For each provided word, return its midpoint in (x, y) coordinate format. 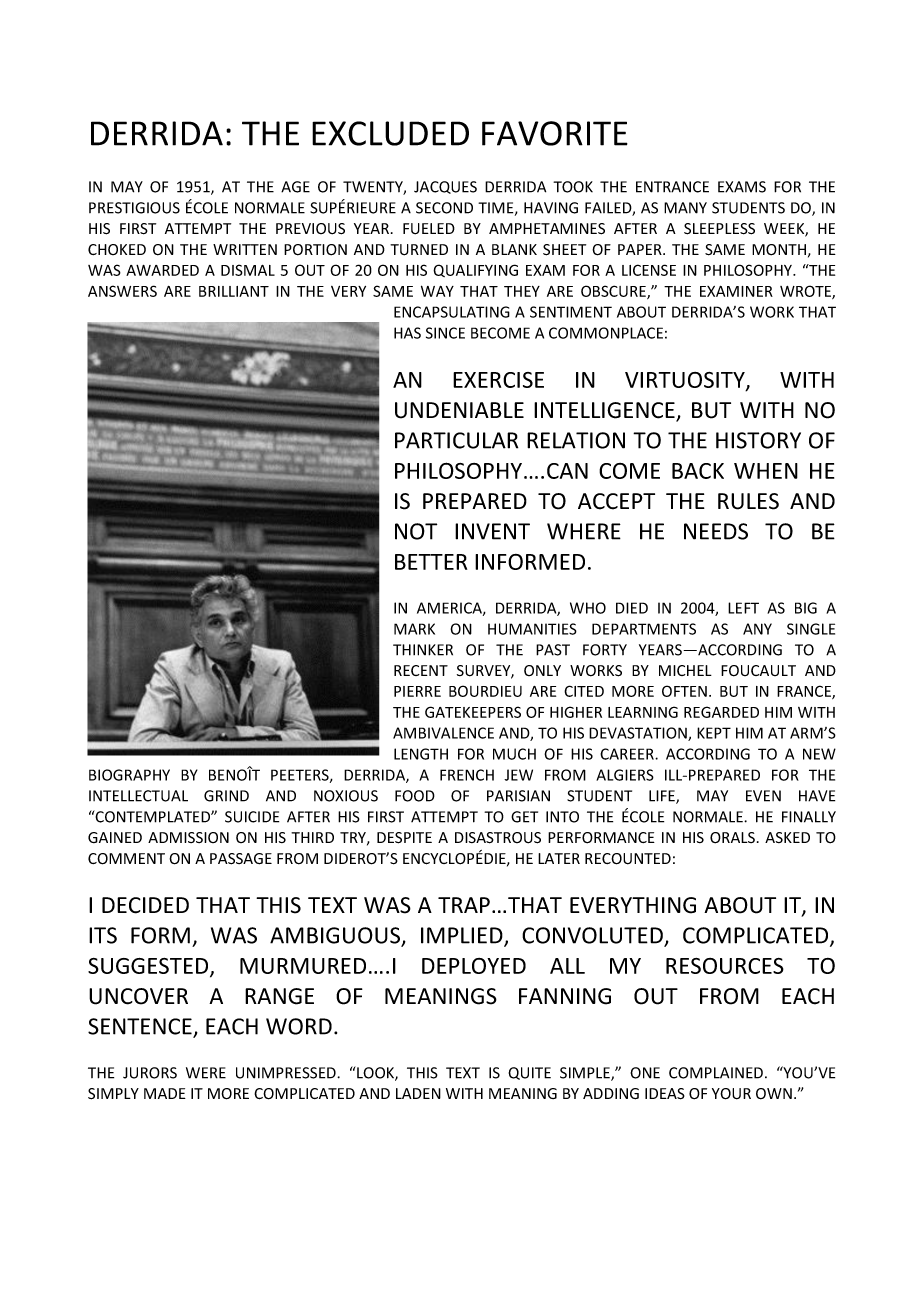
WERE (206, 1073)
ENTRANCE (672, 187)
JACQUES (445, 187)
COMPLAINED (716, 1073)
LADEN (418, 1093)
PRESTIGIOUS (134, 208)
